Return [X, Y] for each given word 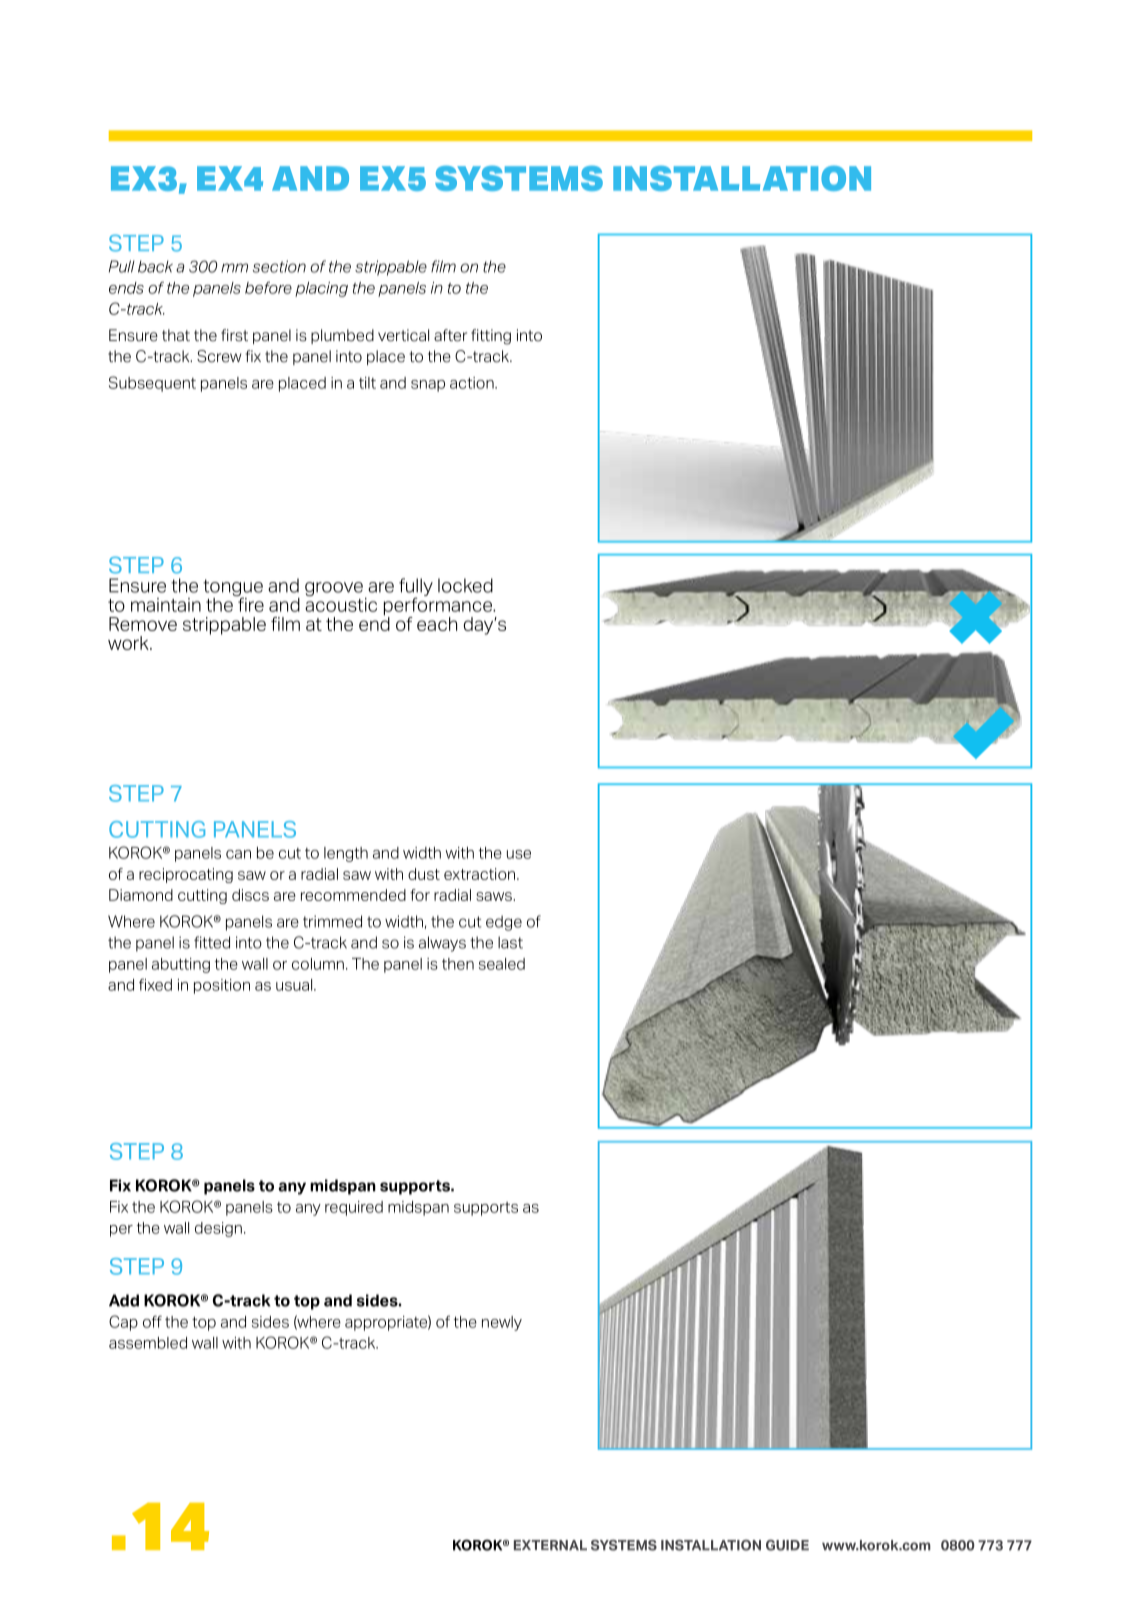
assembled [148, 1343]
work [129, 643]
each [437, 624]
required [354, 1208]
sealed [502, 964]
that [176, 335]
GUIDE [787, 1545]
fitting [491, 337]
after [450, 335]
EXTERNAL [550, 1545]
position [222, 986]
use [519, 854]
